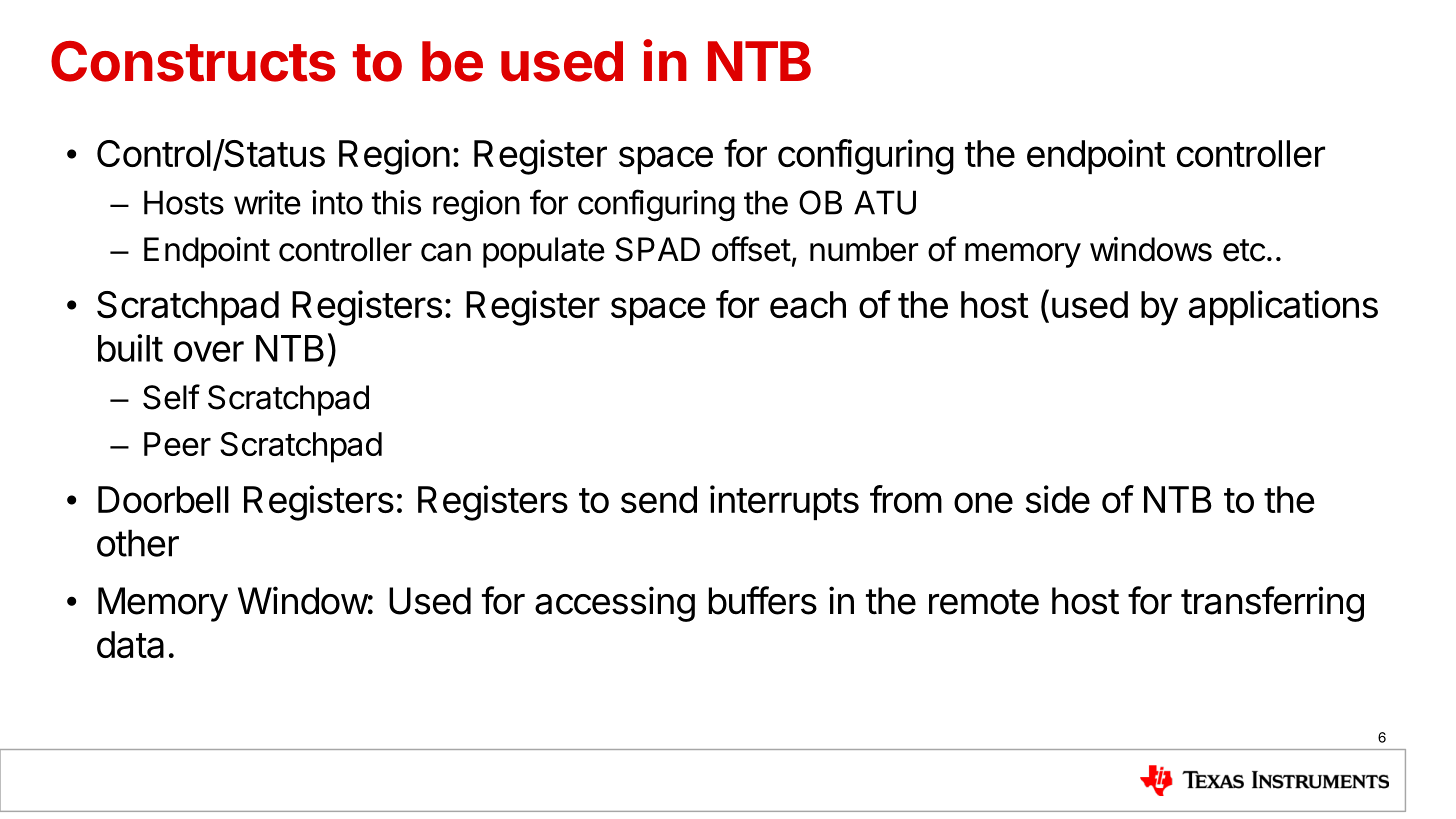  What do you see at coordinates (763, 600) in the screenshot?
I see `buffers` at bounding box center [763, 600].
